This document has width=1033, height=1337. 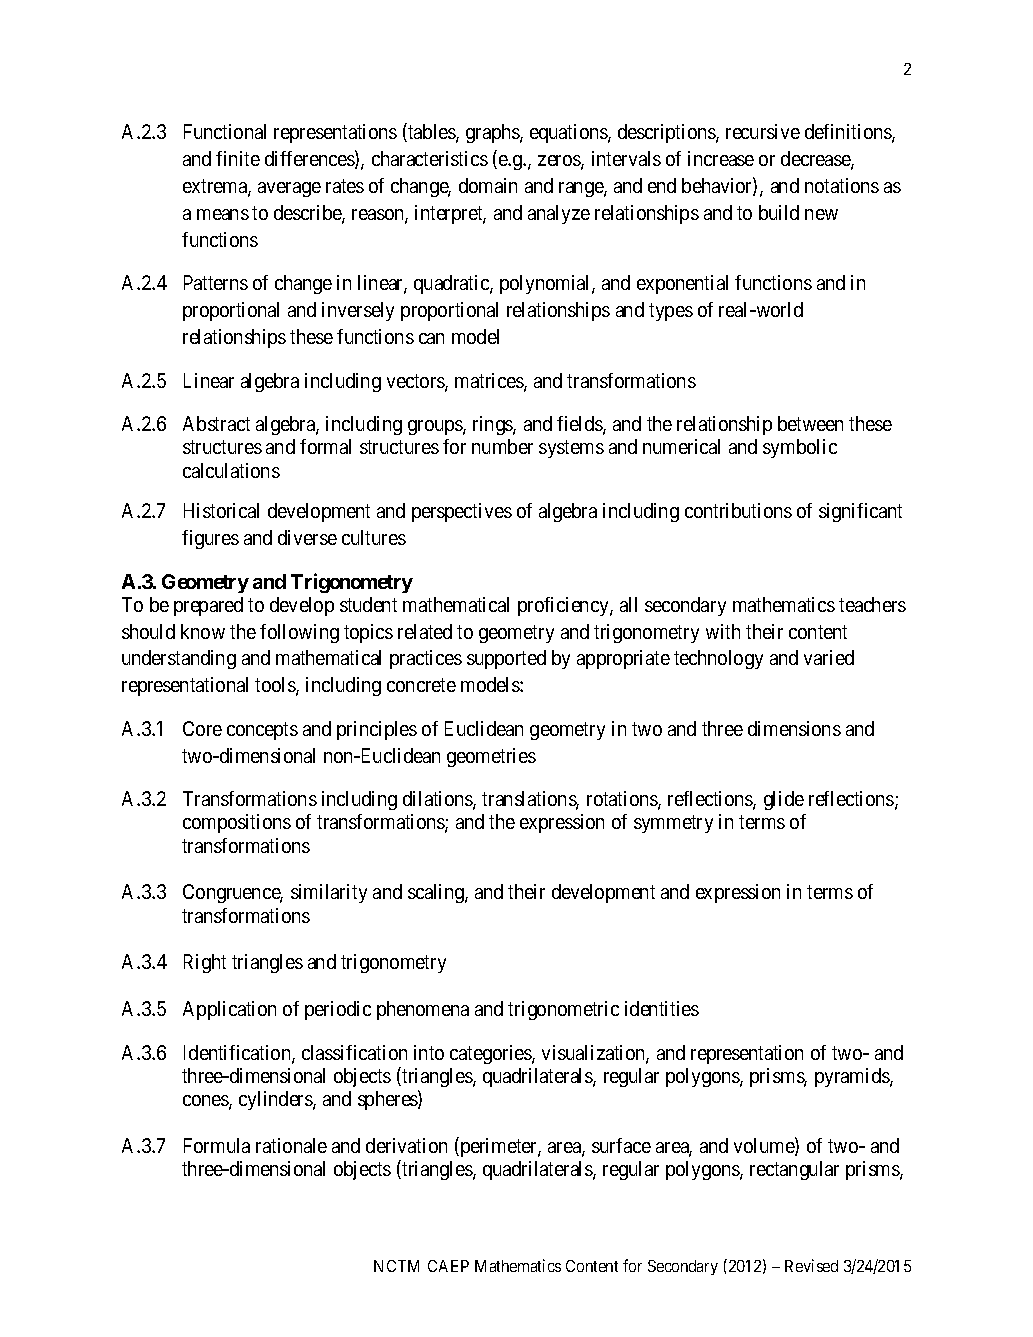 I want to click on recursive, so click(x=763, y=131).
